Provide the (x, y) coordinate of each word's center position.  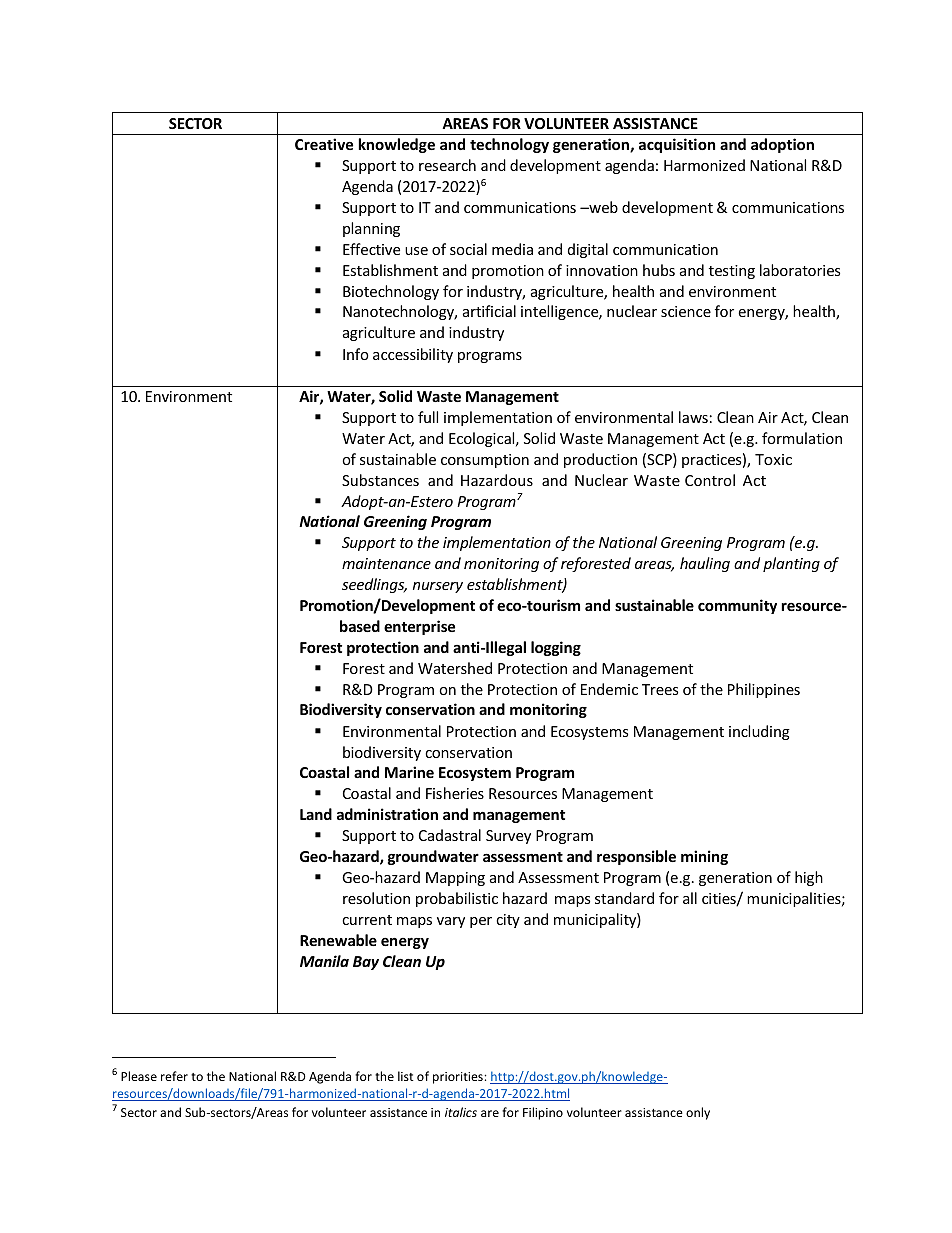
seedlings (374, 585)
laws (693, 417)
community (737, 606)
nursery (438, 587)
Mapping (455, 879)
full (428, 417)
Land (316, 814)
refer (174, 1076)
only (698, 1113)
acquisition (677, 145)
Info (356, 354)
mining (704, 857)
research (447, 165)
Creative (324, 144)
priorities (459, 1078)
